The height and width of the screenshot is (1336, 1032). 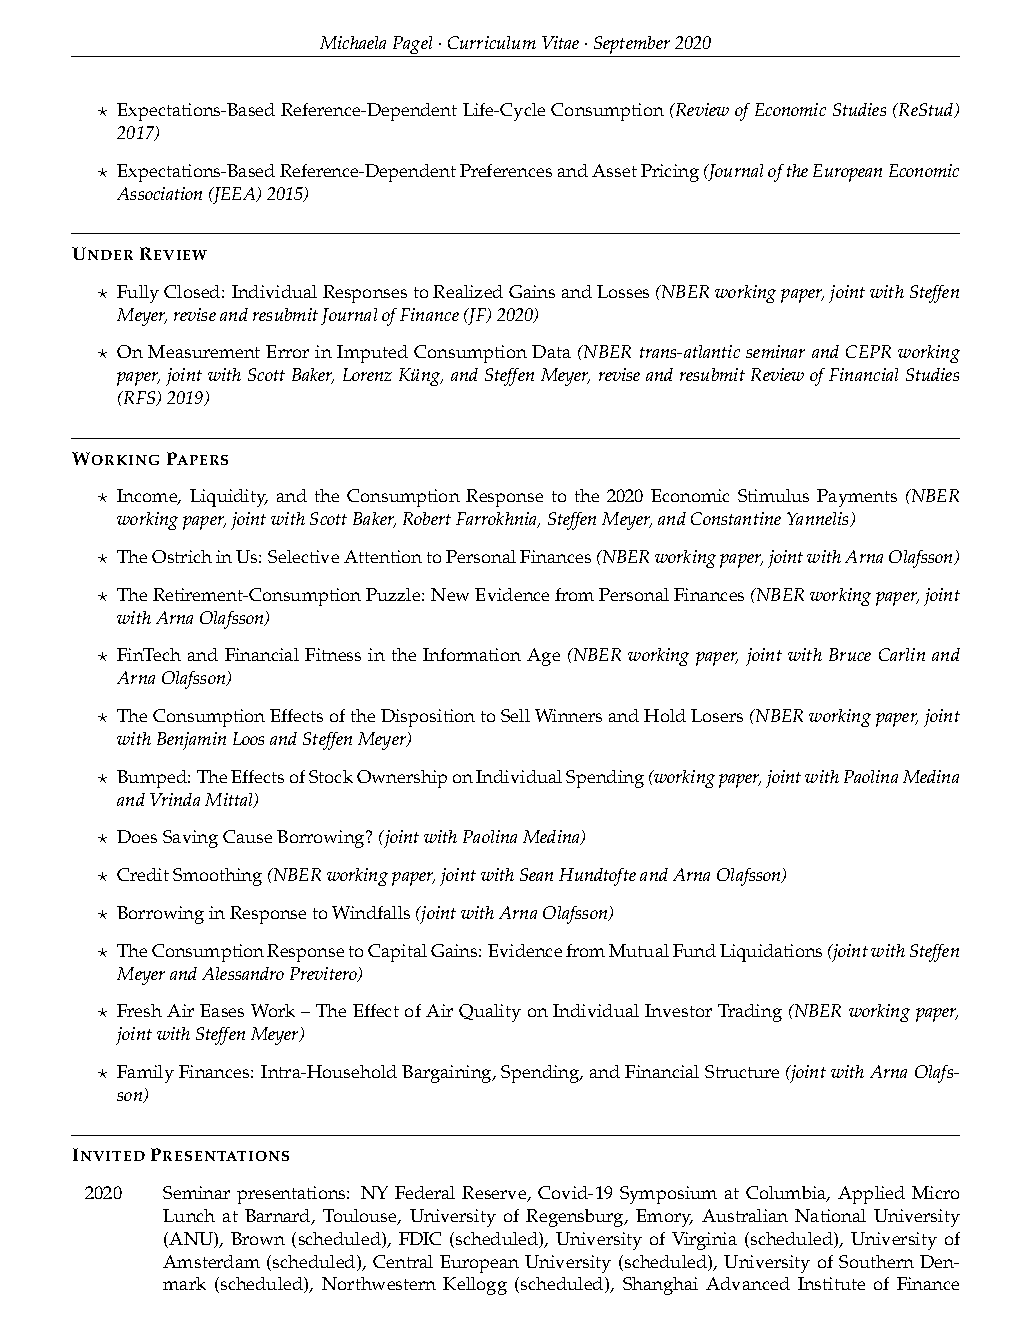 What do you see at coordinates (204, 351) in the screenshot?
I see `Measurement` at bounding box center [204, 351].
